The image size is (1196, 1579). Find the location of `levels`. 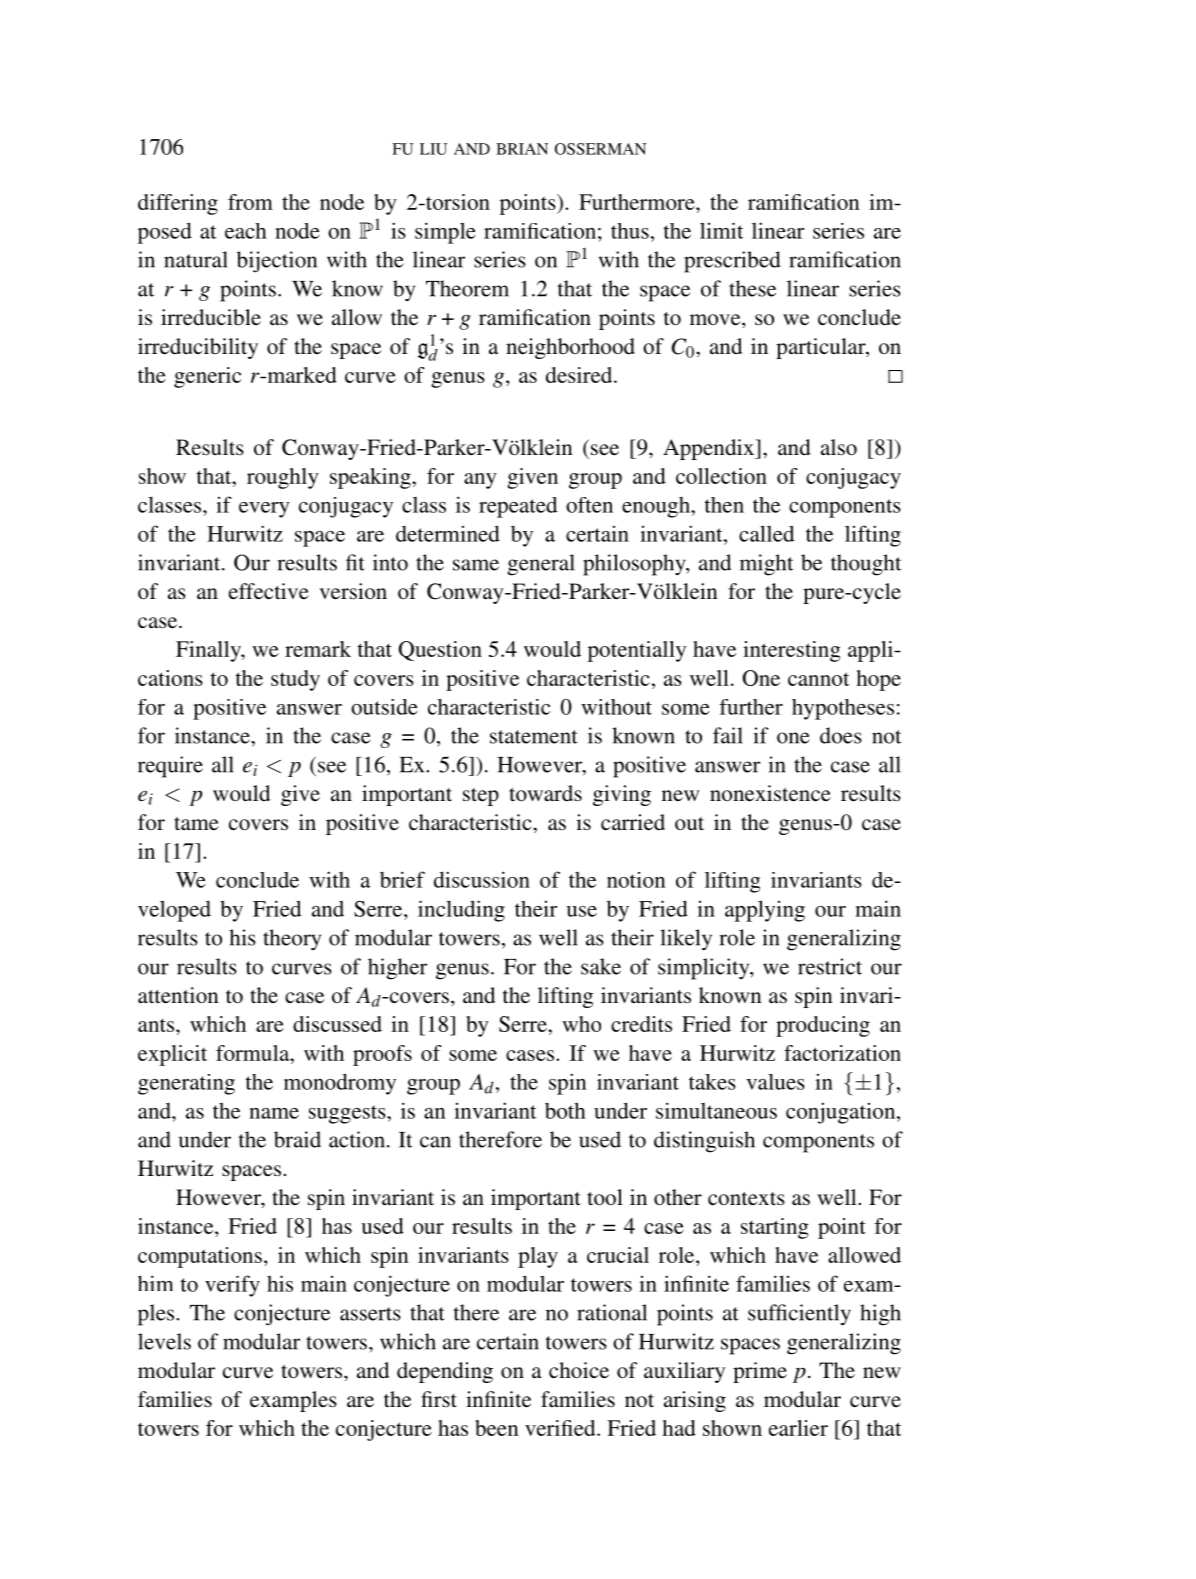

levels is located at coordinates (164, 1341).
